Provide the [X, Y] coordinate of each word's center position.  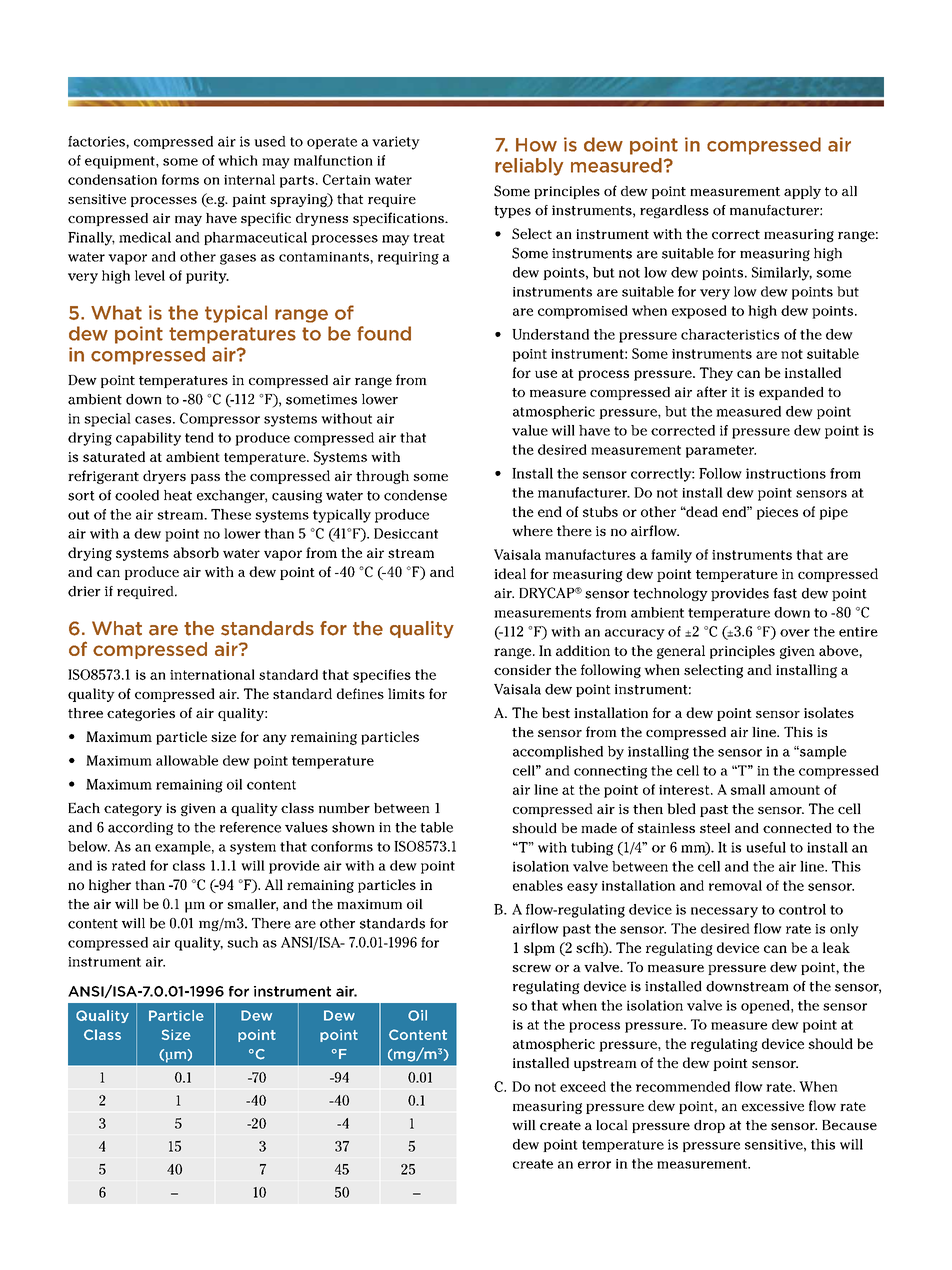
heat [178, 495]
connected [797, 828]
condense [415, 495]
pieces [777, 513]
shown [353, 827]
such [242, 942]
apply [802, 192]
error [594, 1165]
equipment [121, 162]
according [140, 828]
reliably [529, 167]
